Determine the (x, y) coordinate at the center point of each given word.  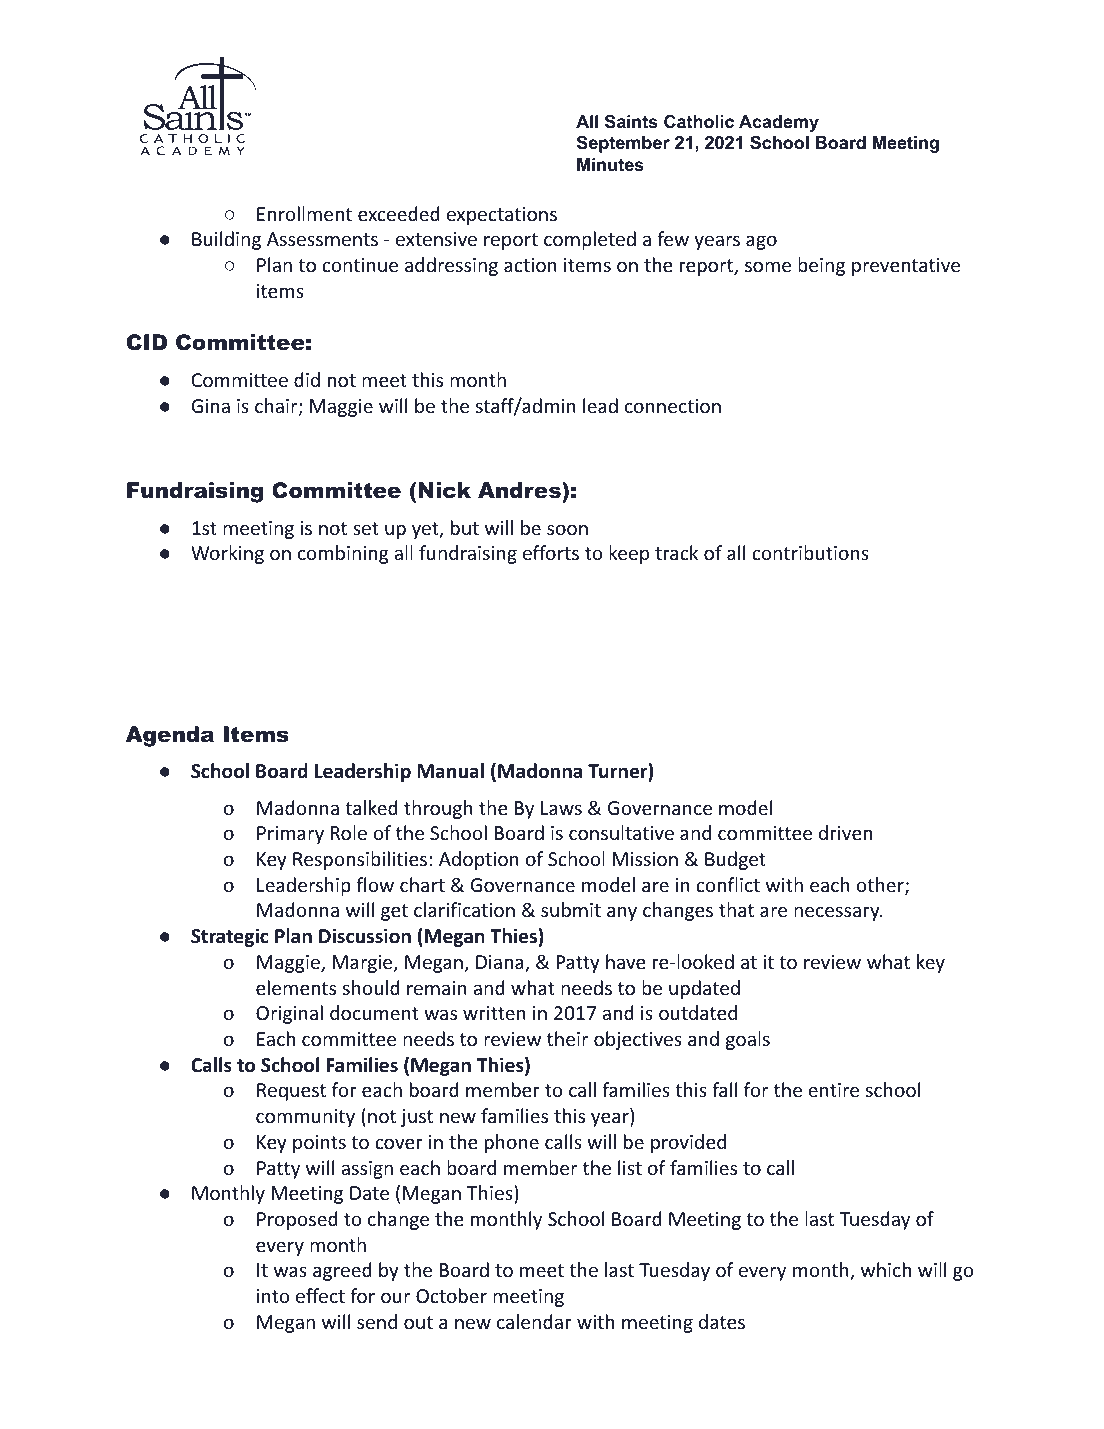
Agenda (170, 736)
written (494, 1013)
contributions (810, 552)
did (307, 379)
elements (296, 987)
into (273, 1296)
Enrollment (304, 213)
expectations (502, 216)
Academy (779, 123)
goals (748, 1040)
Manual (450, 771)
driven (845, 832)
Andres (520, 490)
